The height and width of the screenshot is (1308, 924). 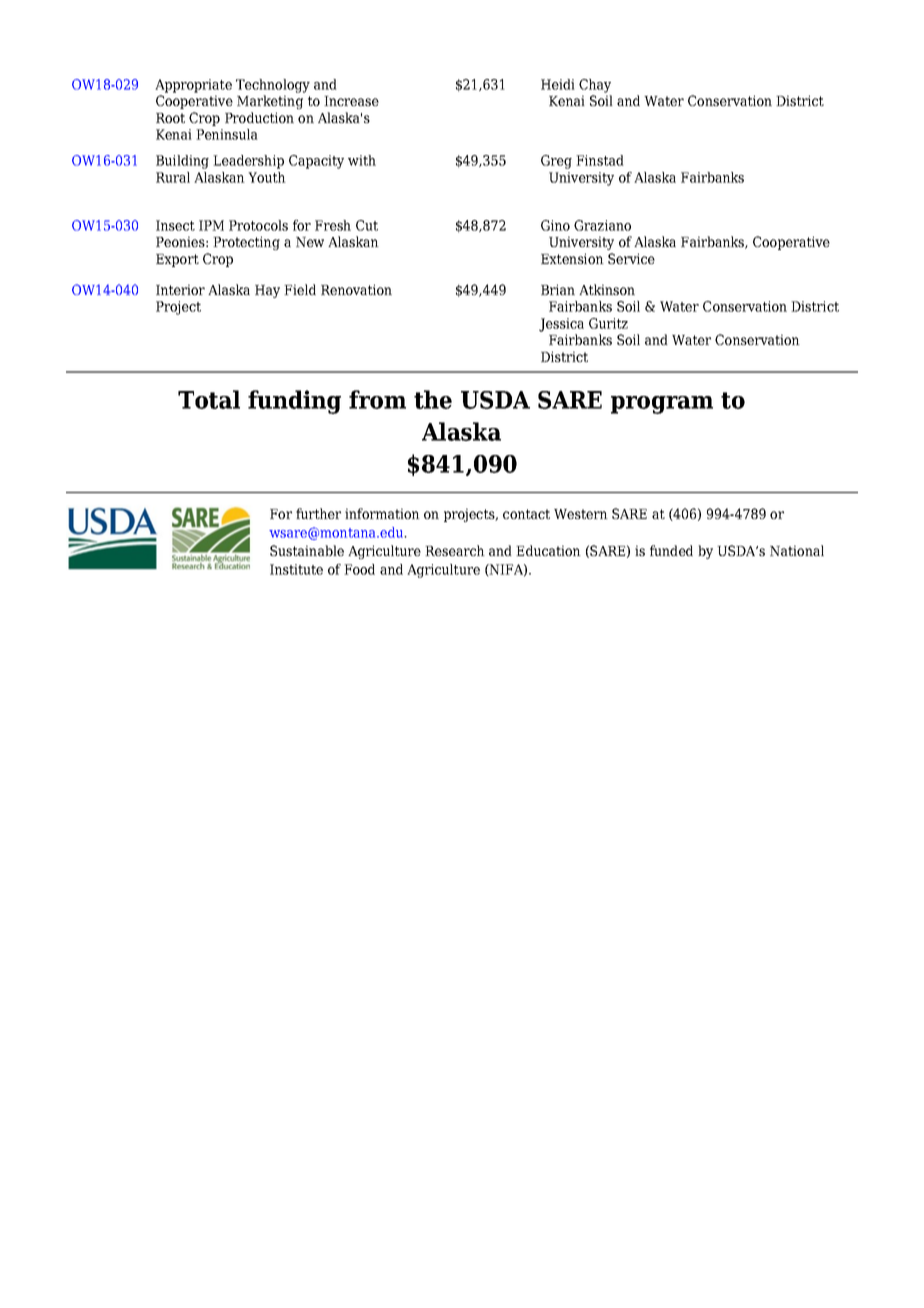 I want to click on Greg, so click(x=556, y=162).
